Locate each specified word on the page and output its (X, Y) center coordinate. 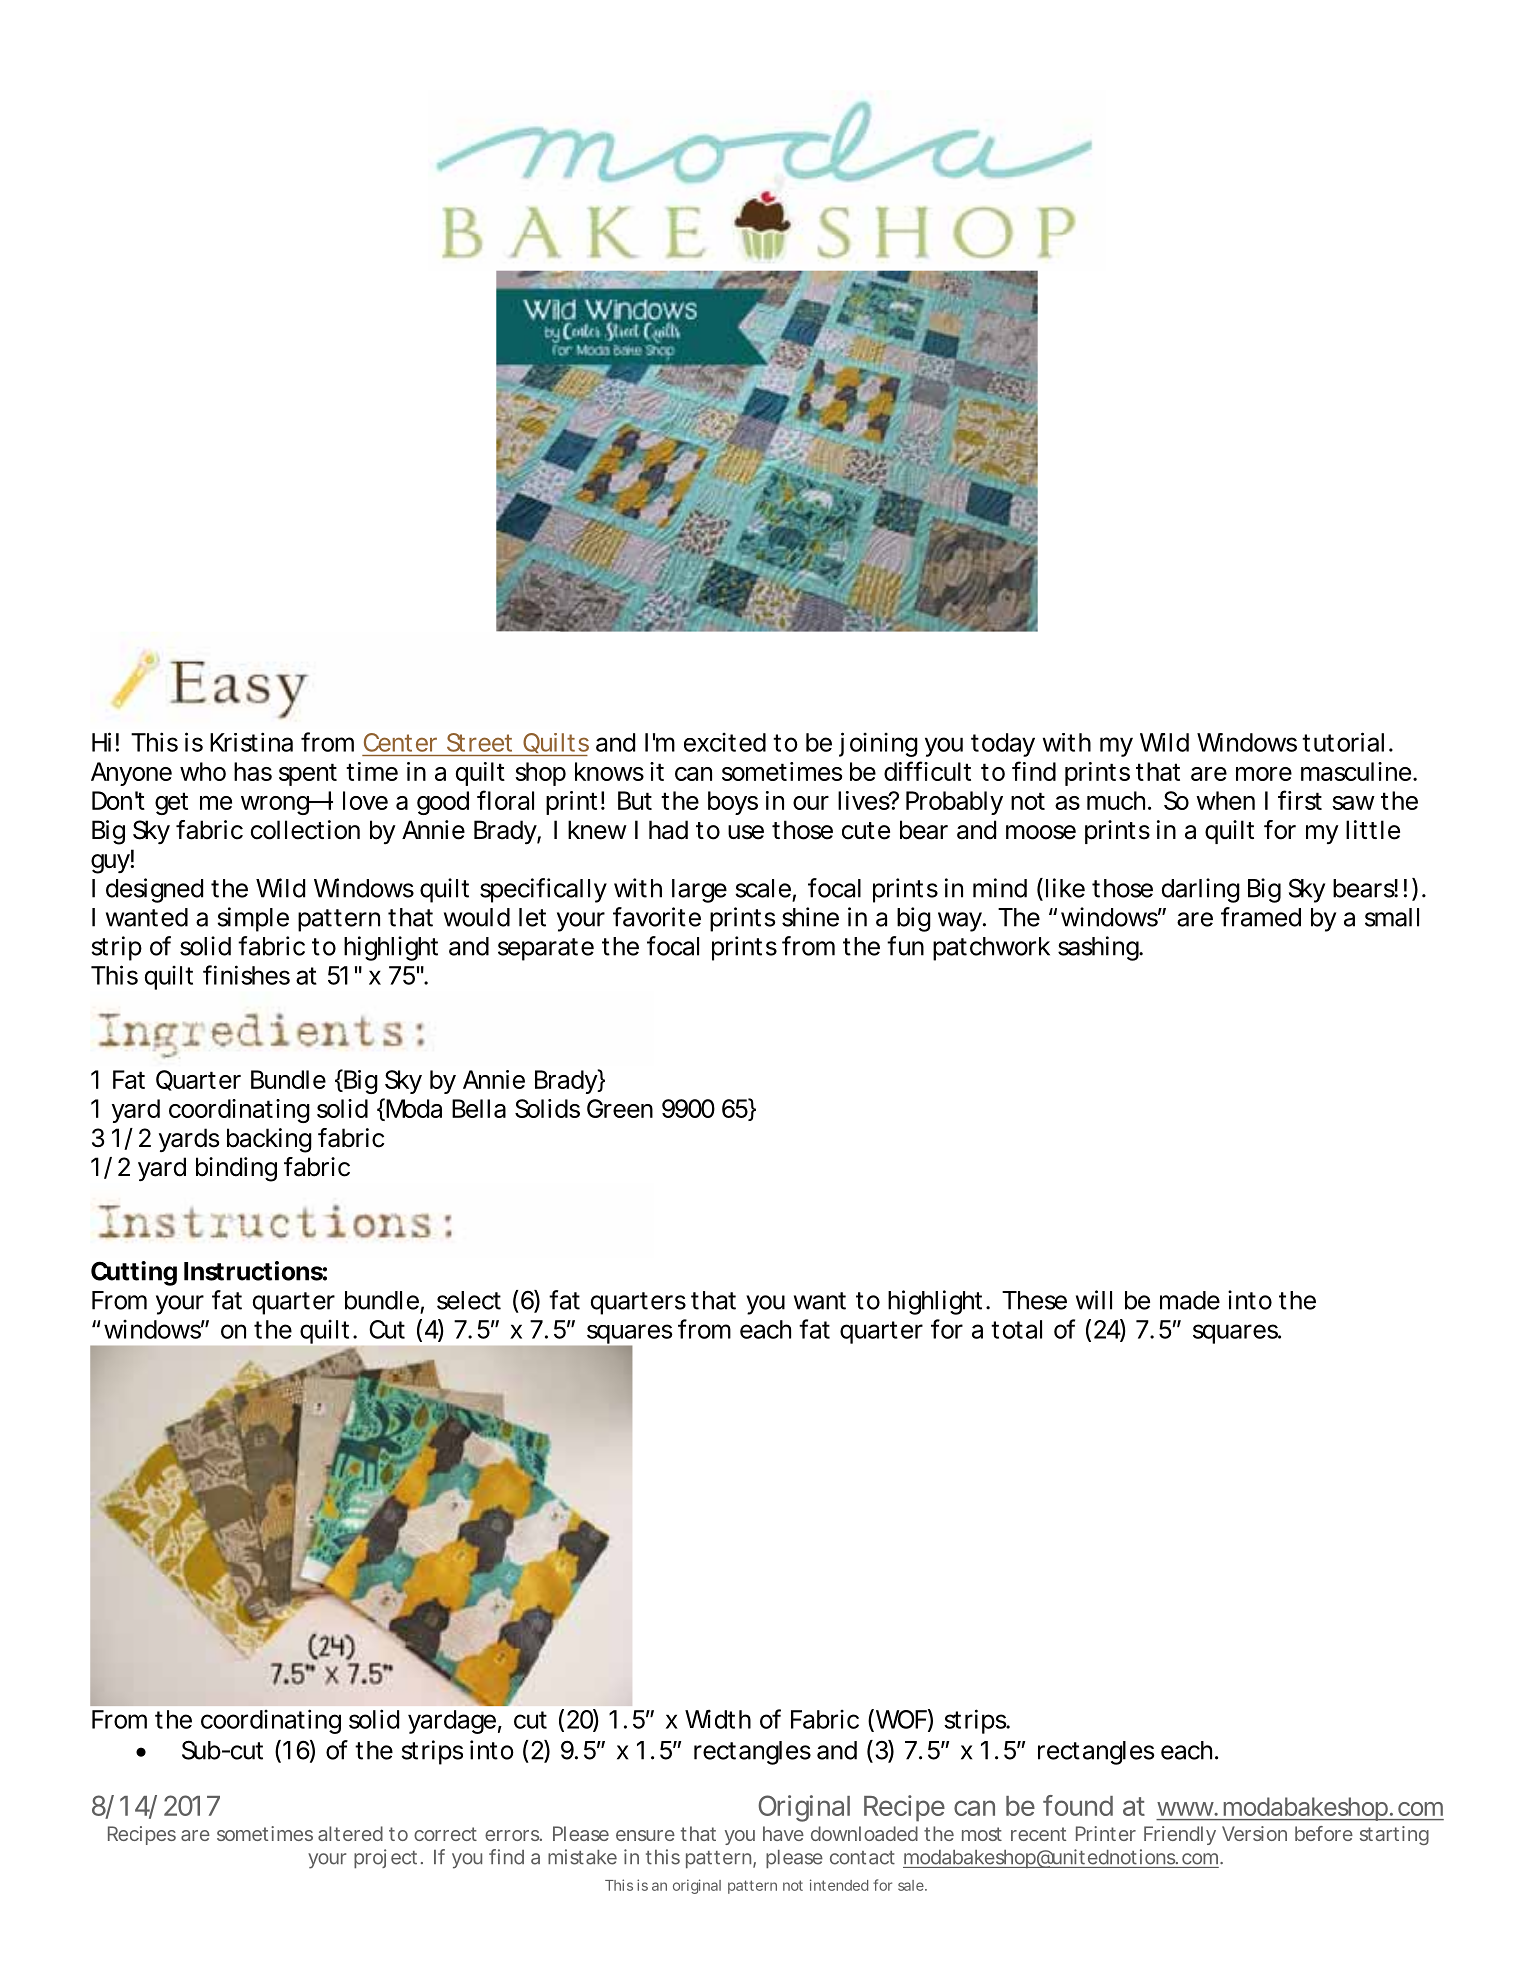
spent (308, 774)
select (469, 1300)
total (1016, 1329)
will (1094, 1300)
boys (733, 803)
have (783, 1833)
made (1190, 1300)
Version (1254, 1833)
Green (620, 1108)
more (1264, 774)
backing (269, 1140)
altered (350, 1833)
